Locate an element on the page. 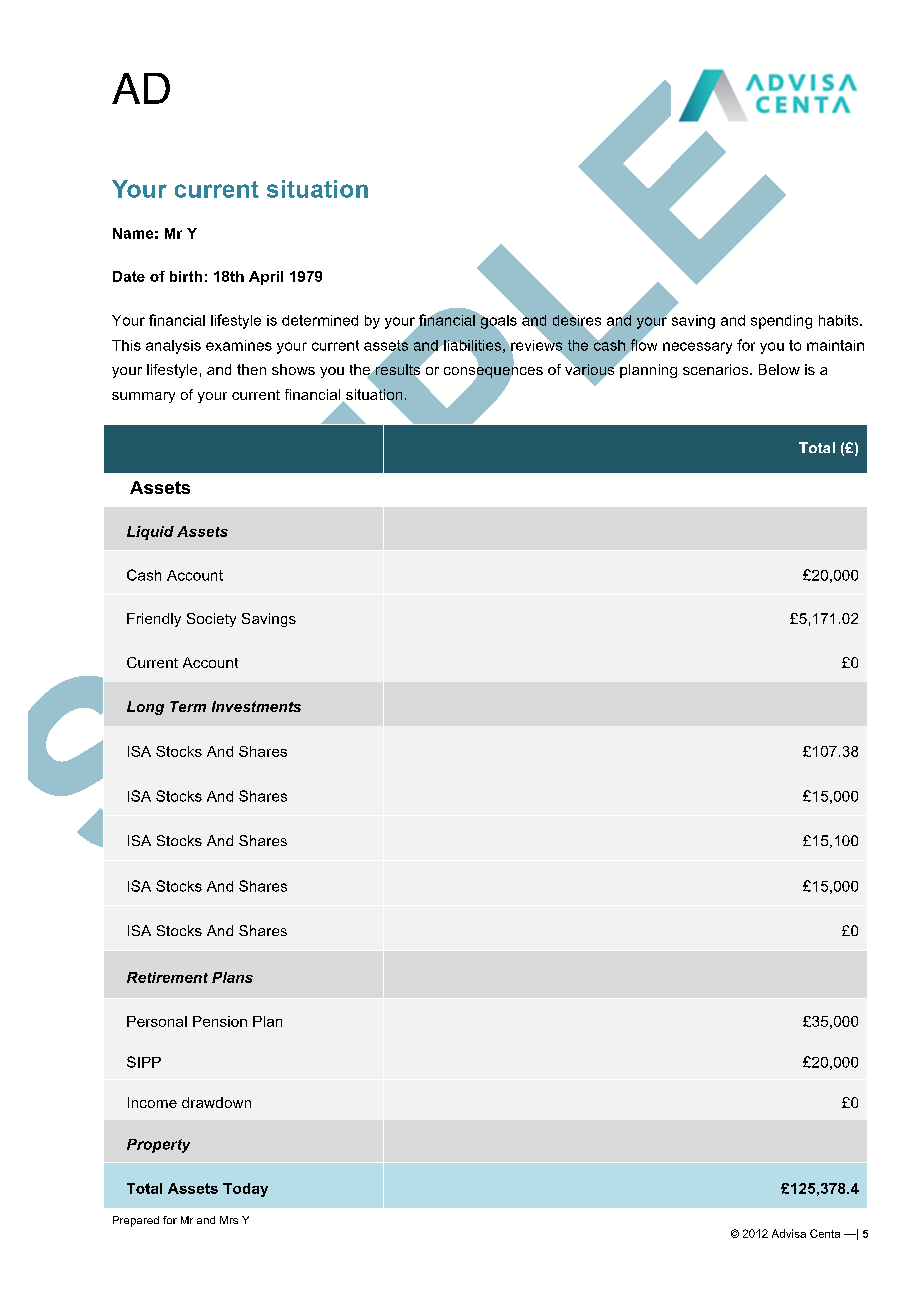 This document has height=1308, width=924. birth is located at coordinates (186, 276).
